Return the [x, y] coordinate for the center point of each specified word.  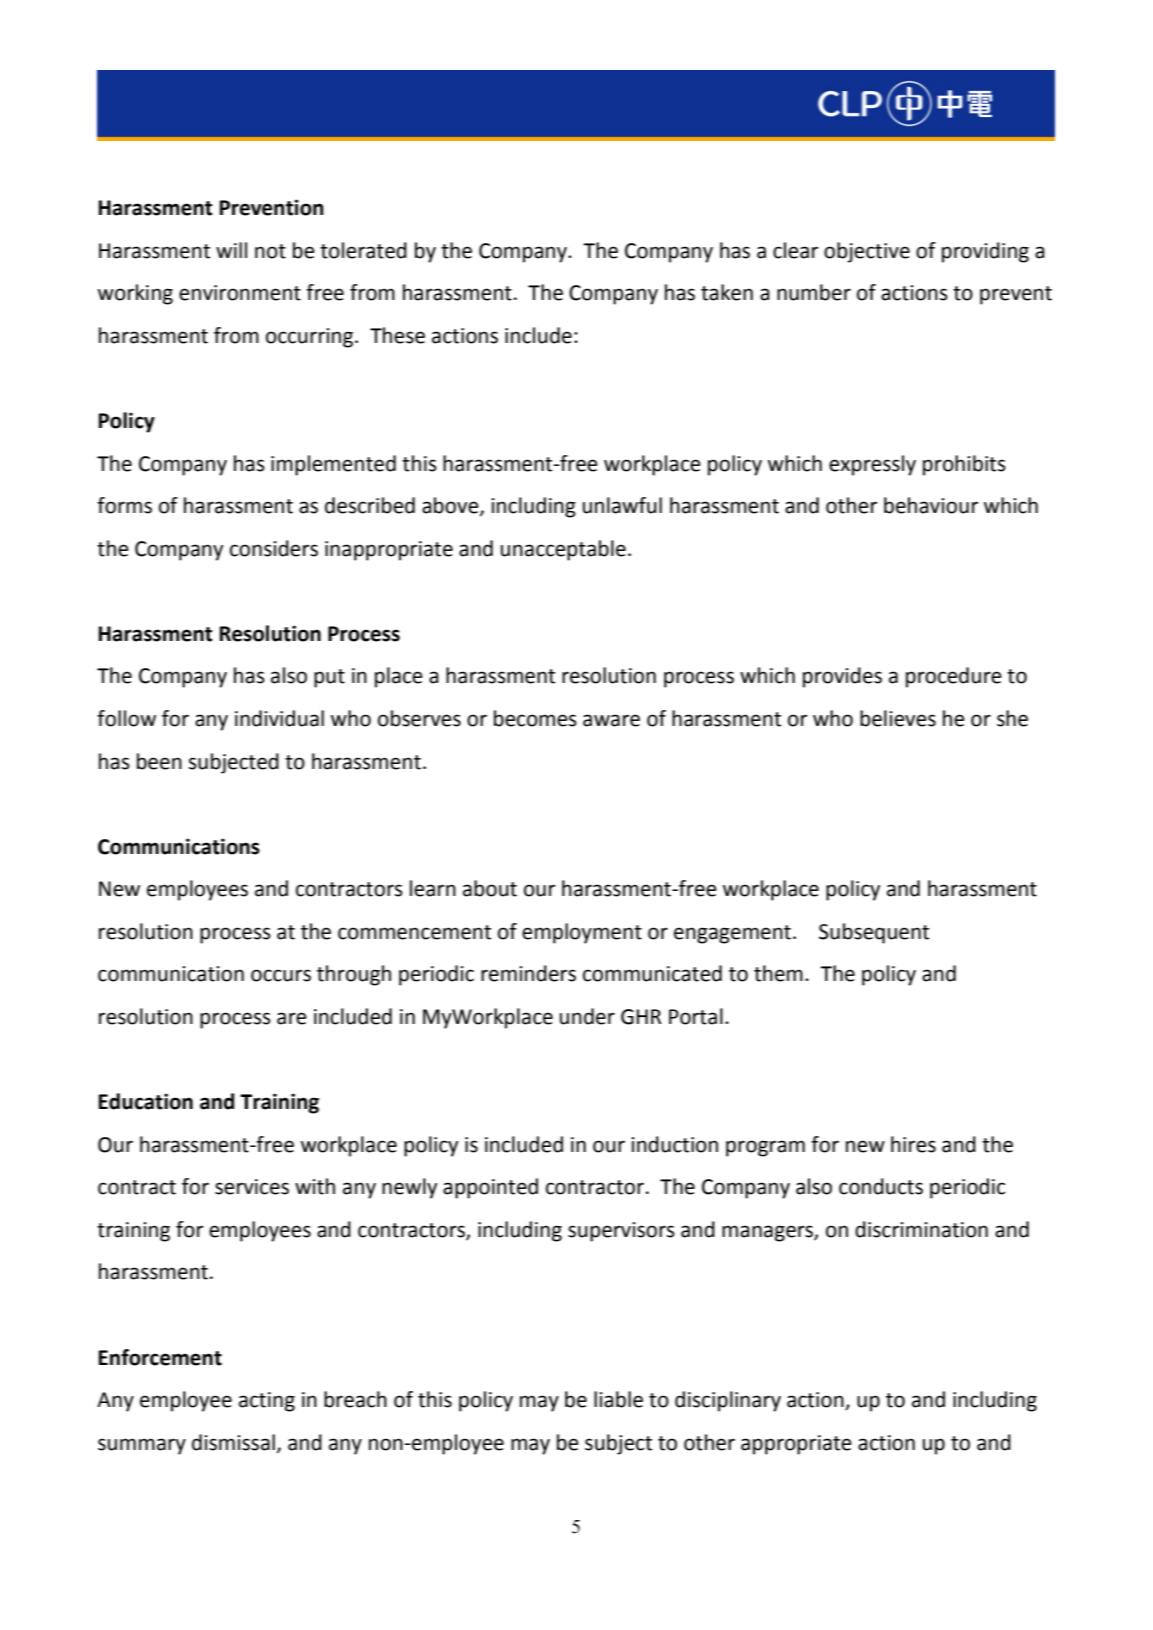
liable [618, 1399]
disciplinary [728, 1401]
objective [867, 252]
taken [727, 292]
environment [240, 293]
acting [267, 1402]
